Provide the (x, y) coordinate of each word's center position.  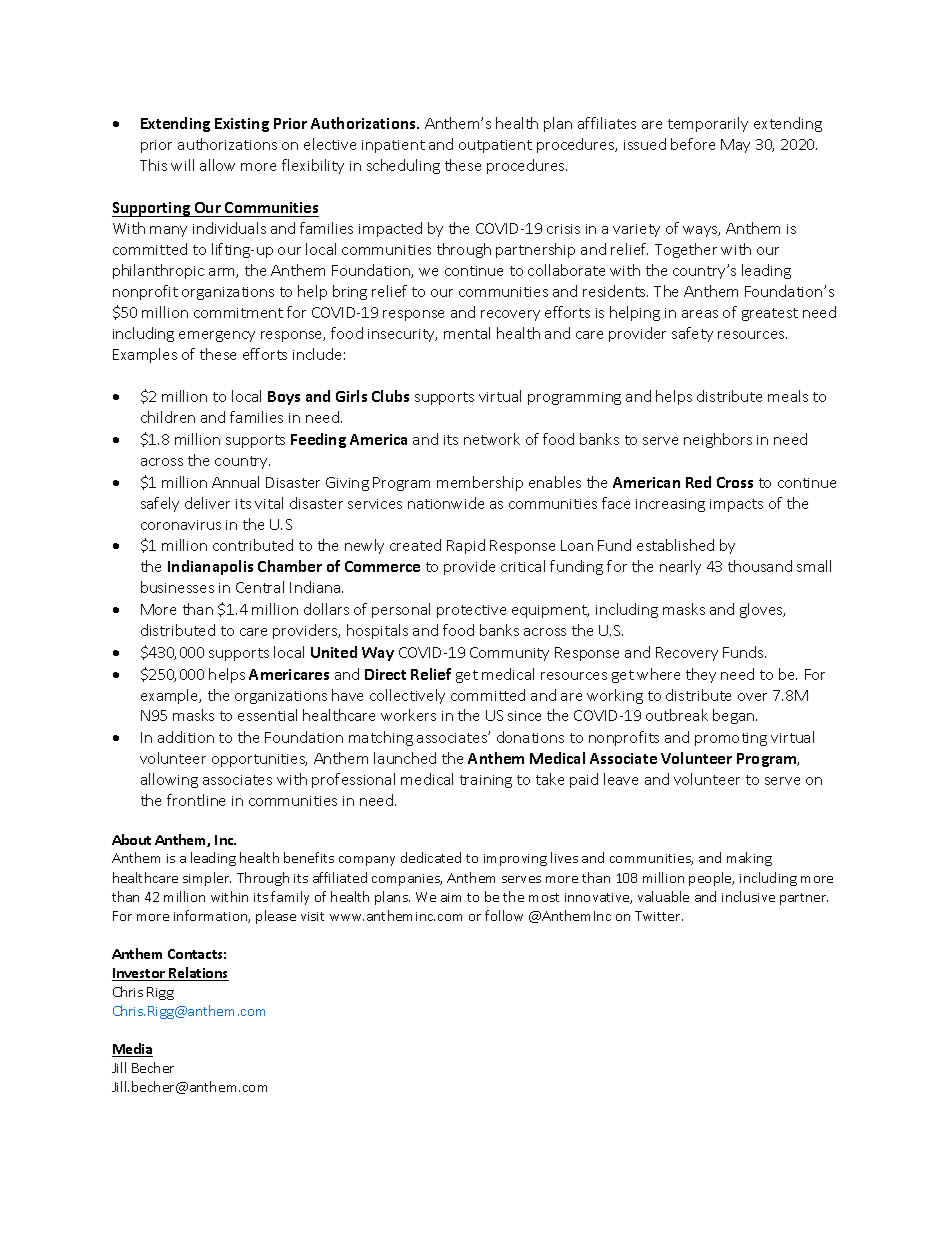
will (182, 165)
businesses (177, 587)
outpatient (495, 146)
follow (504, 915)
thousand (760, 566)
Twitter (659, 916)
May (735, 146)
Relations (198, 974)
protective (471, 611)
